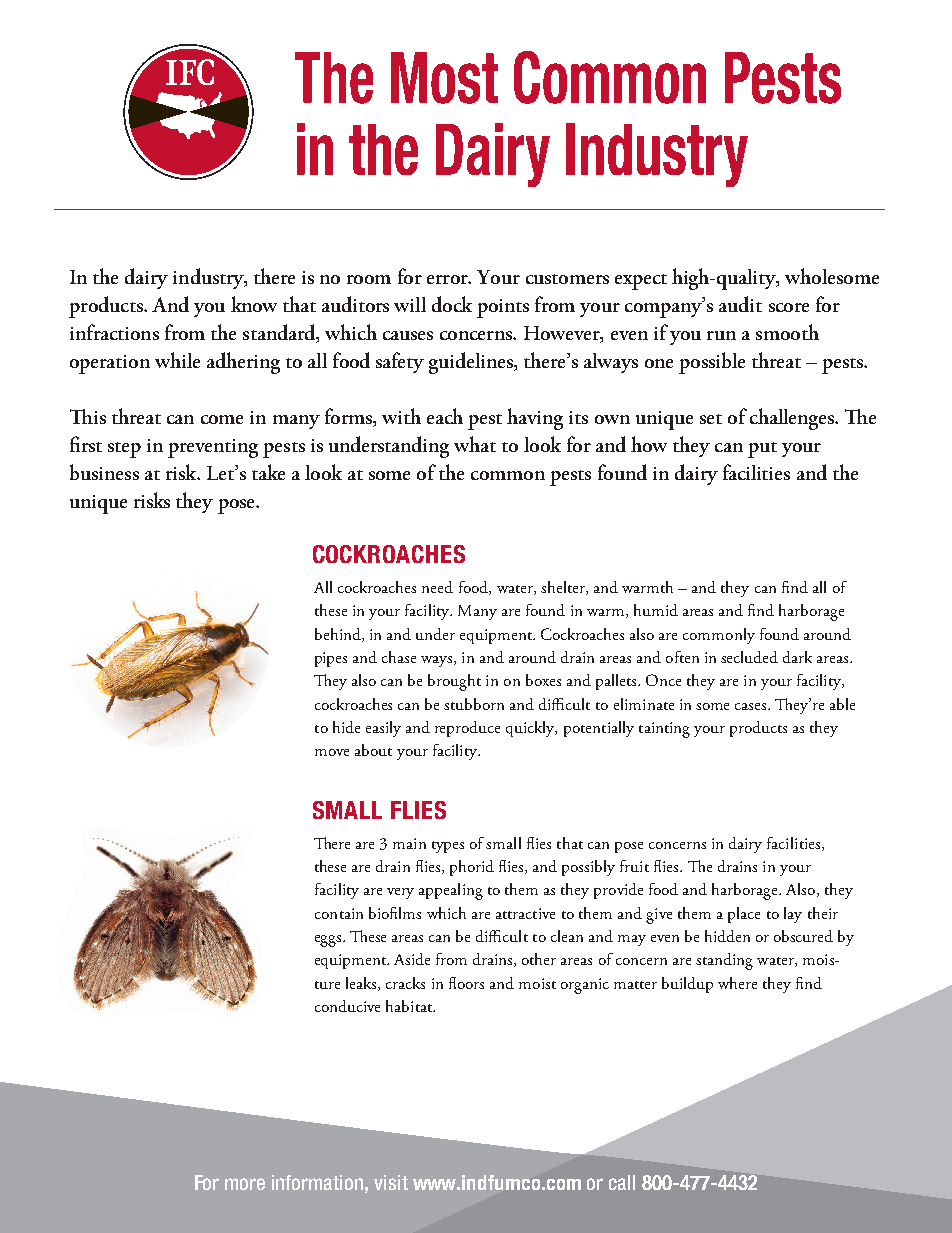 This page has width=952, height=1233. I want to click on customers, so click(567, 279).
